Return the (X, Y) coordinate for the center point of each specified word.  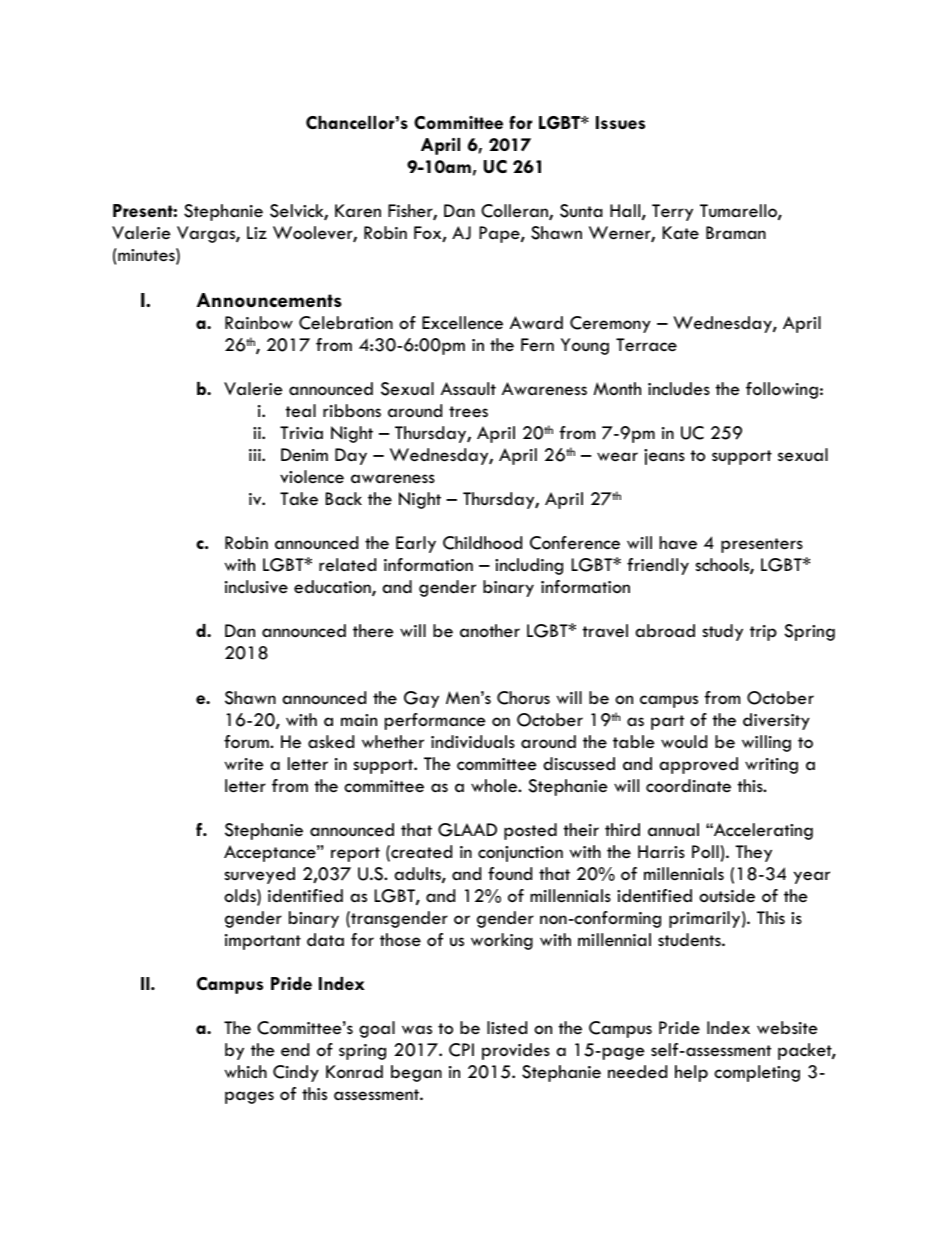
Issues (620, 122)
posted (530, 831)
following (782, 390)
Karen (358, 210)
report (355, 854)
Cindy (296, 1073)
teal (301, 410)
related (347, 564)
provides (516, 1051)
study (723, 632)
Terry (672, 212)
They (753, 853)
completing (757, 1073)
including (529, 566)
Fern (537, 344)
